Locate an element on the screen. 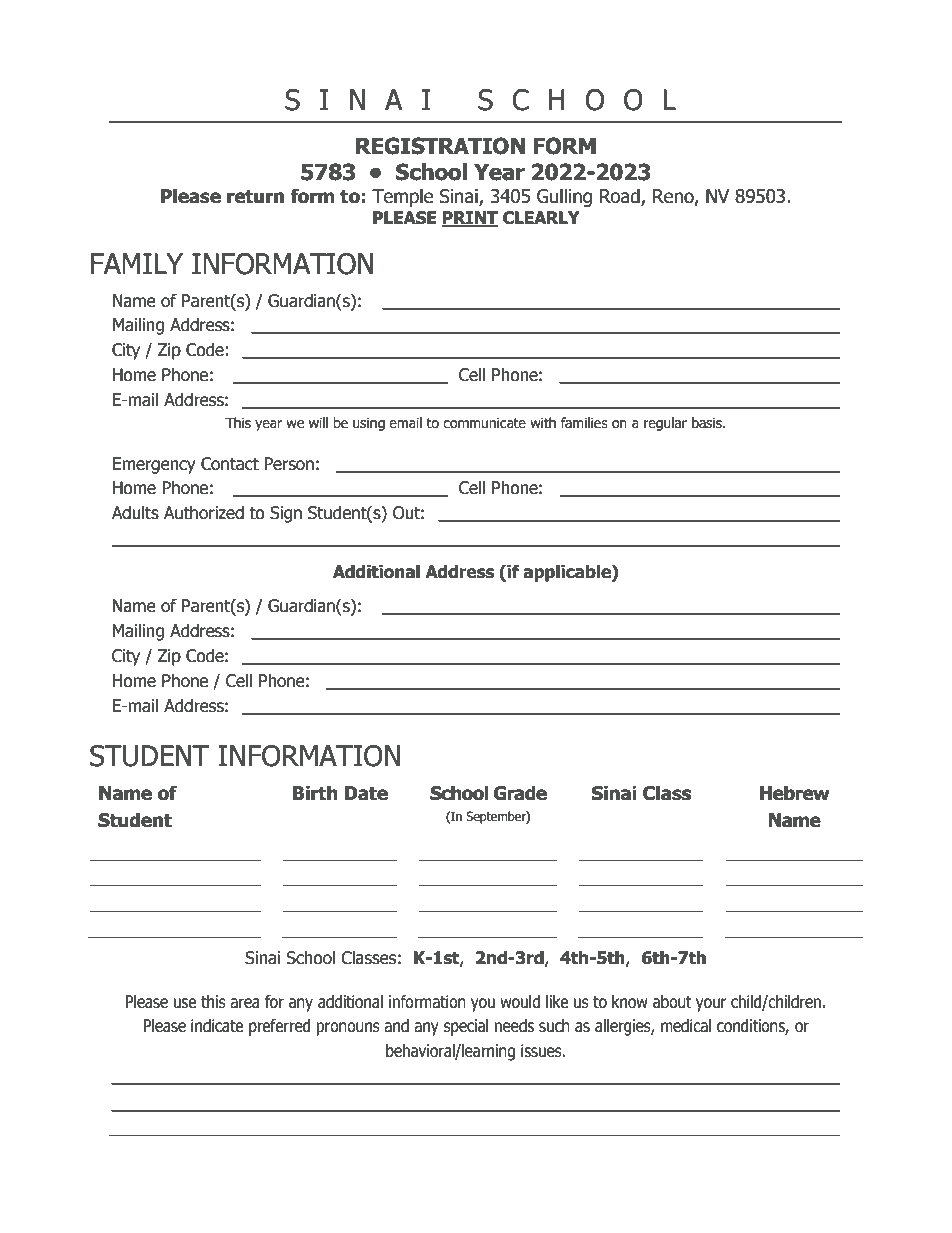 Image resolution: width=952 pixels, height=1233 pixels. REGISTRATION is located at coordinates (440, 146).
